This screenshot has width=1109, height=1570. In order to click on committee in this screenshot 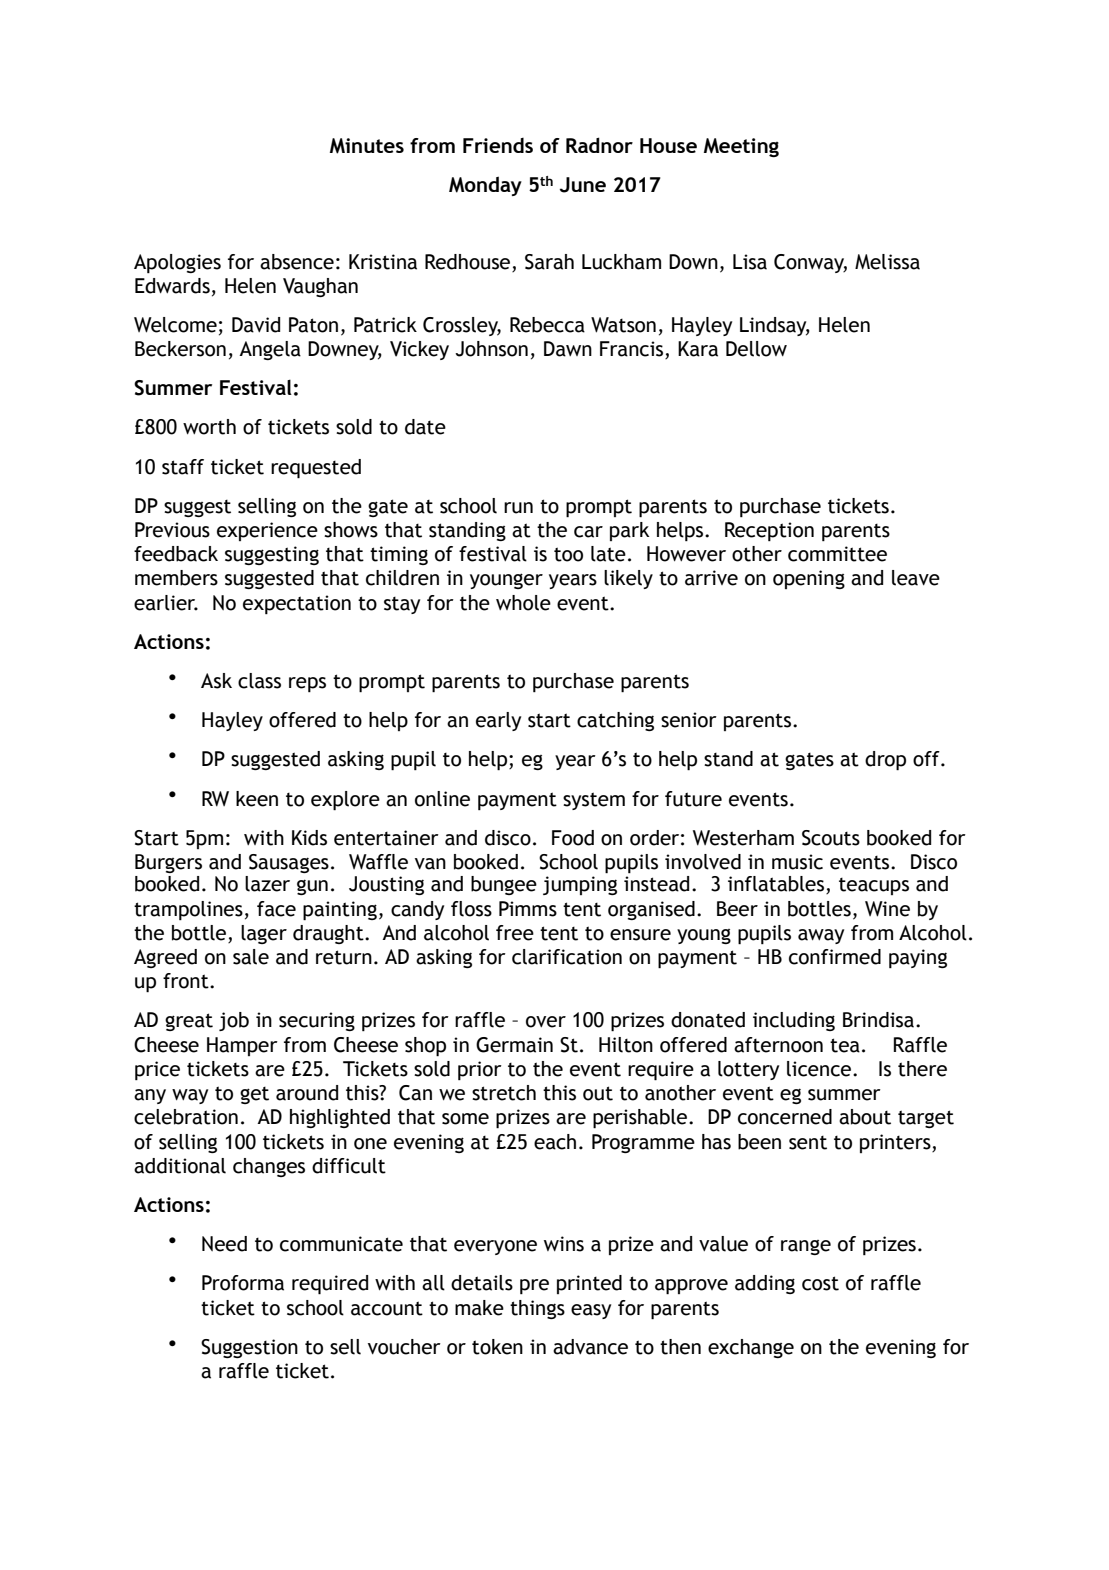, I will do `click(837, 554)`.
